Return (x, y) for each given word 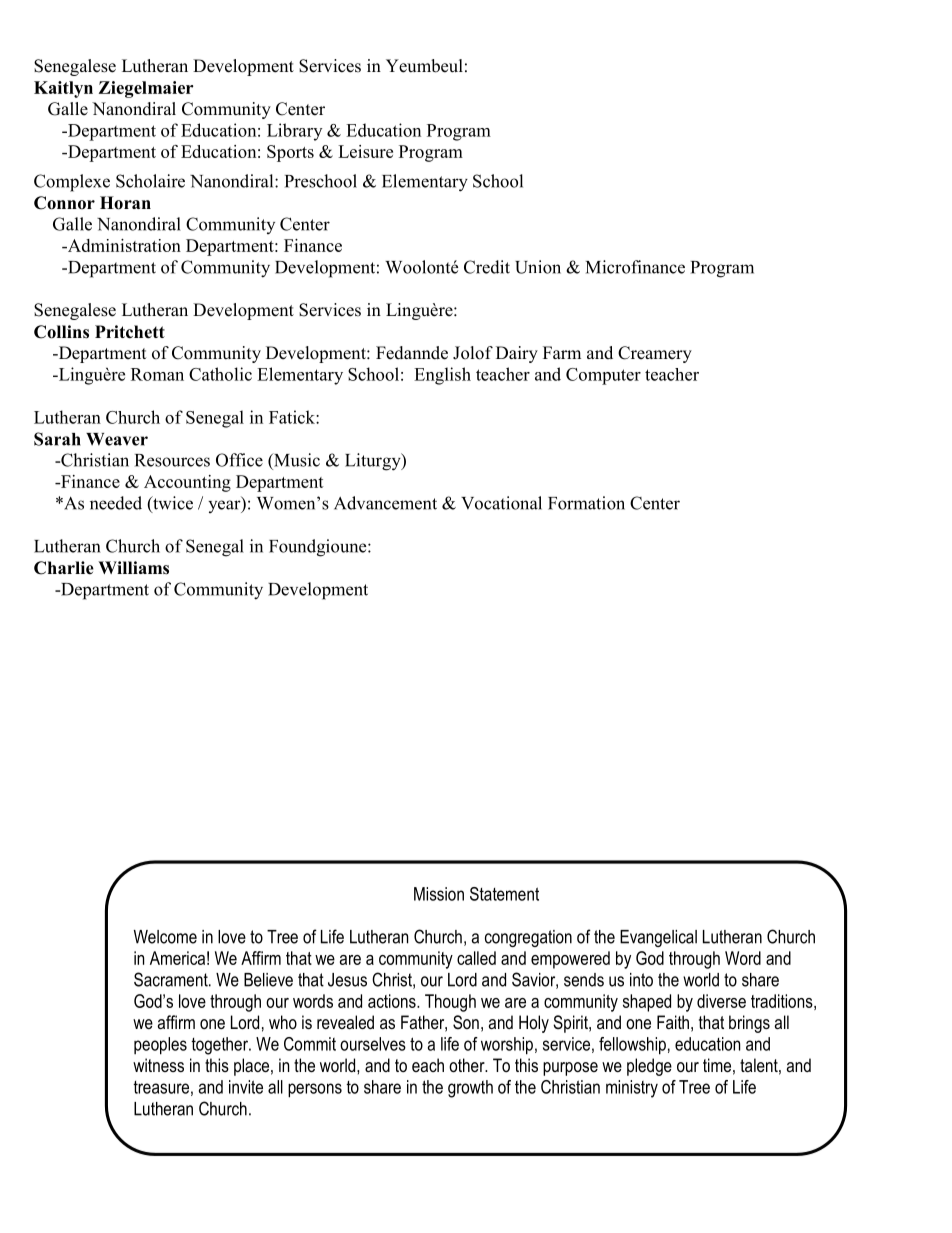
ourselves (373, 1044)
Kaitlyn (63, 89)
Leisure (365, 151)
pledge (649, 1067)
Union (538, 267)
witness (158, 1065)
